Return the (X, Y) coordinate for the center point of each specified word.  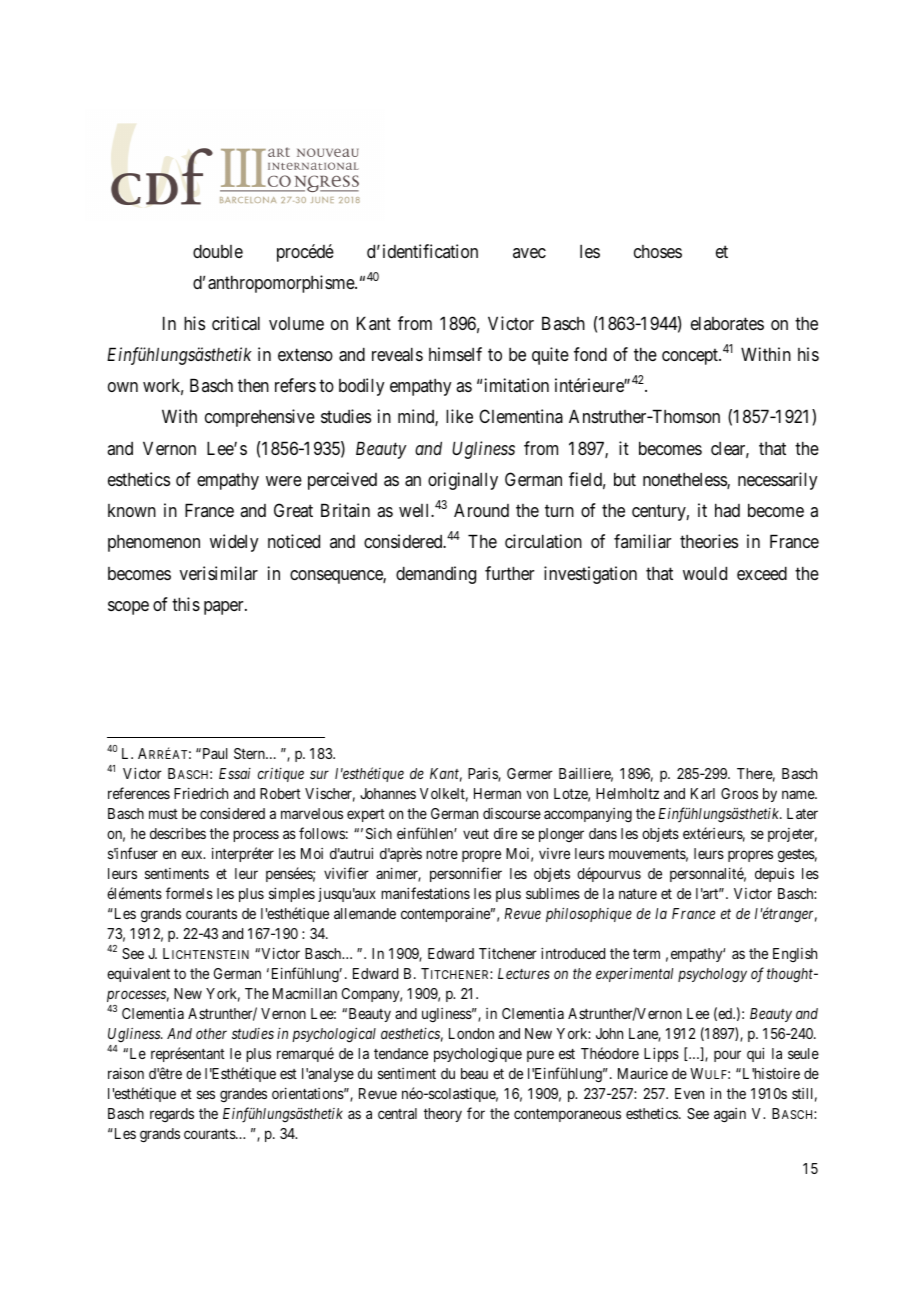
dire (505, 833)
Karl (703, 793)
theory (443, 1115)
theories (709, 541)
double (218, 251)
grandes (243, 1095)
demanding (436, 575)
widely (234, 543)
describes (178, 833)
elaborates (727, 323)
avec (529, 253)
